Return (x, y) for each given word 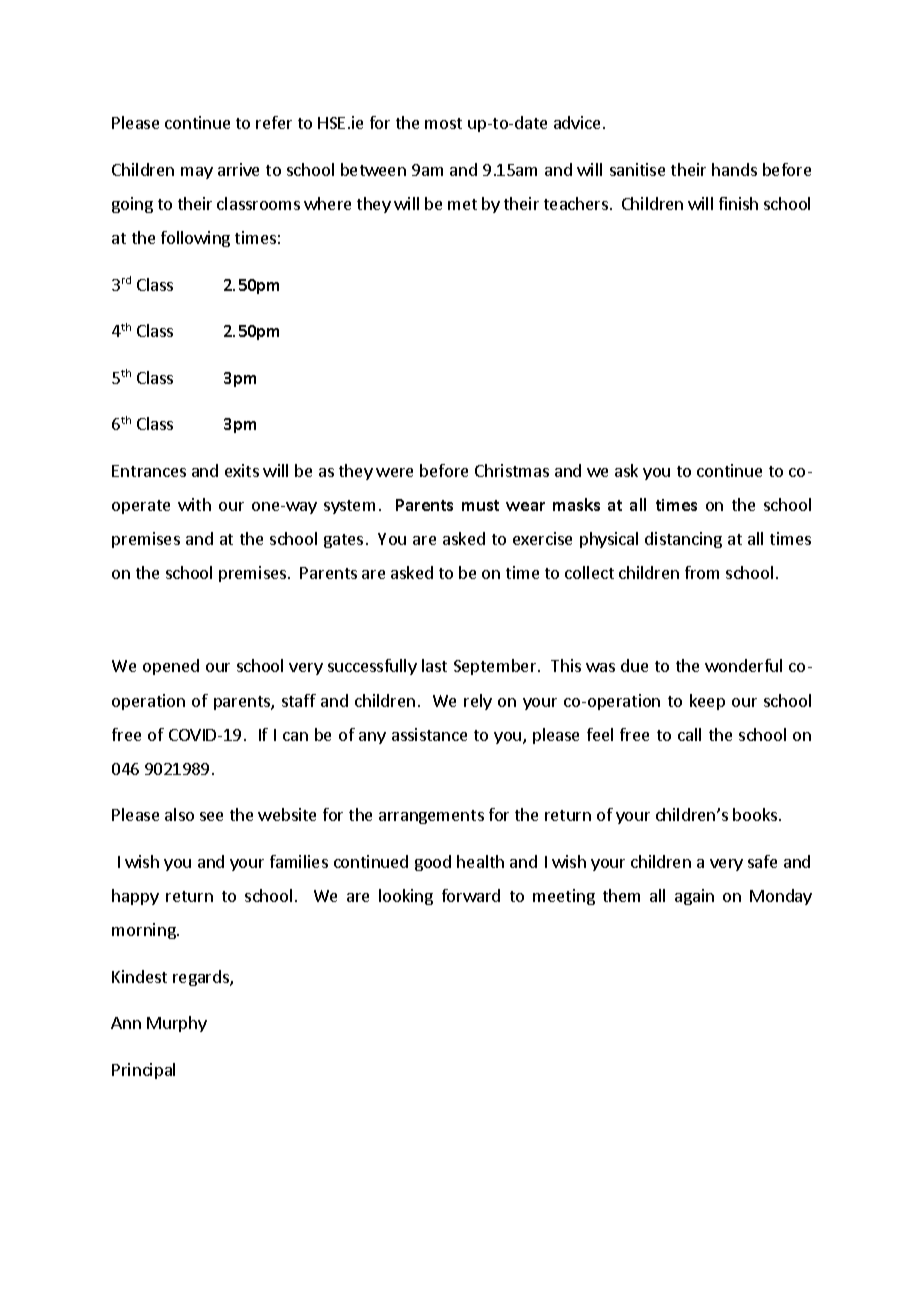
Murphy (177, 1024)
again (694, 897)
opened (171, 667)
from (702, 572)
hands (734, 169)
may (197, 173)
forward (471, 895)
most (443, 123)
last (434, 665)
